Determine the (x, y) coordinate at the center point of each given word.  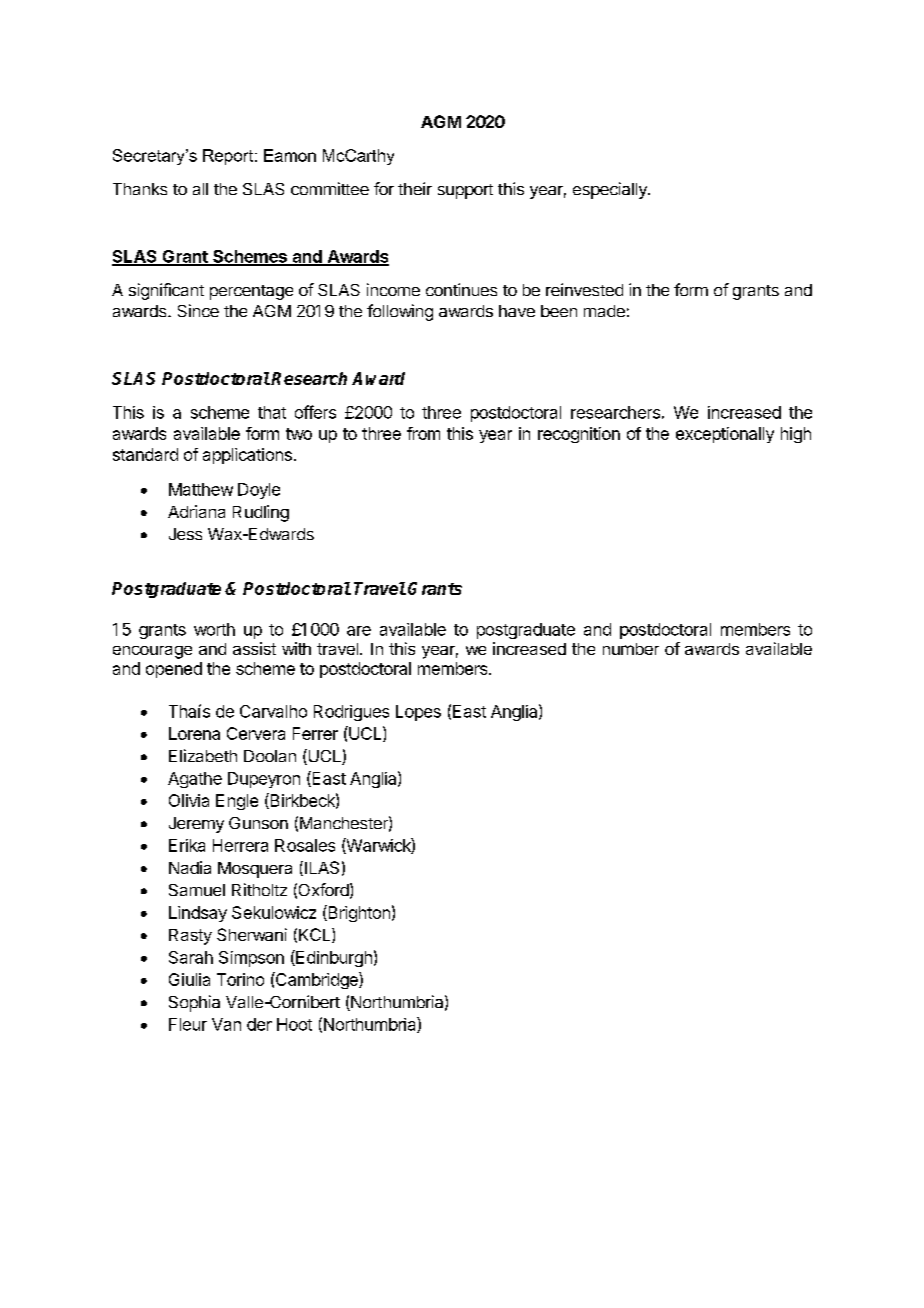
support (465, 191)
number (631, 649)
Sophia (194, 1003)
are (359, 631)
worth (214, 629)
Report (229, 157)
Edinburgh (333, 958)
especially (611, 190)
